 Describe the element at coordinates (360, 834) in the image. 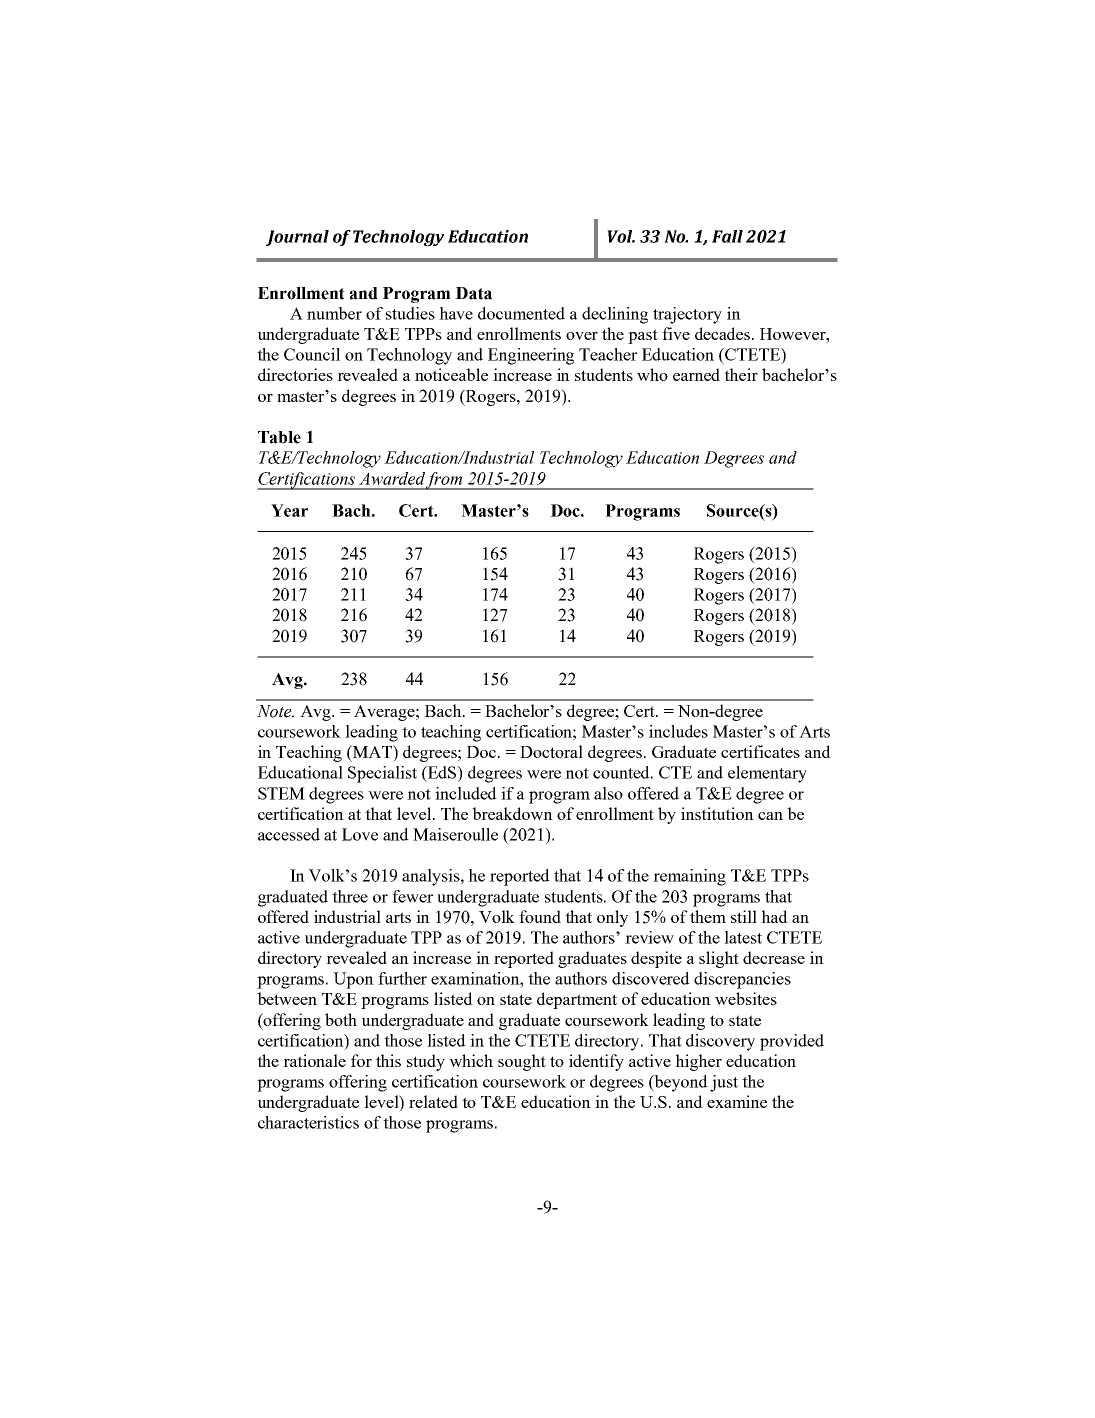

I see `Love` at that location.
